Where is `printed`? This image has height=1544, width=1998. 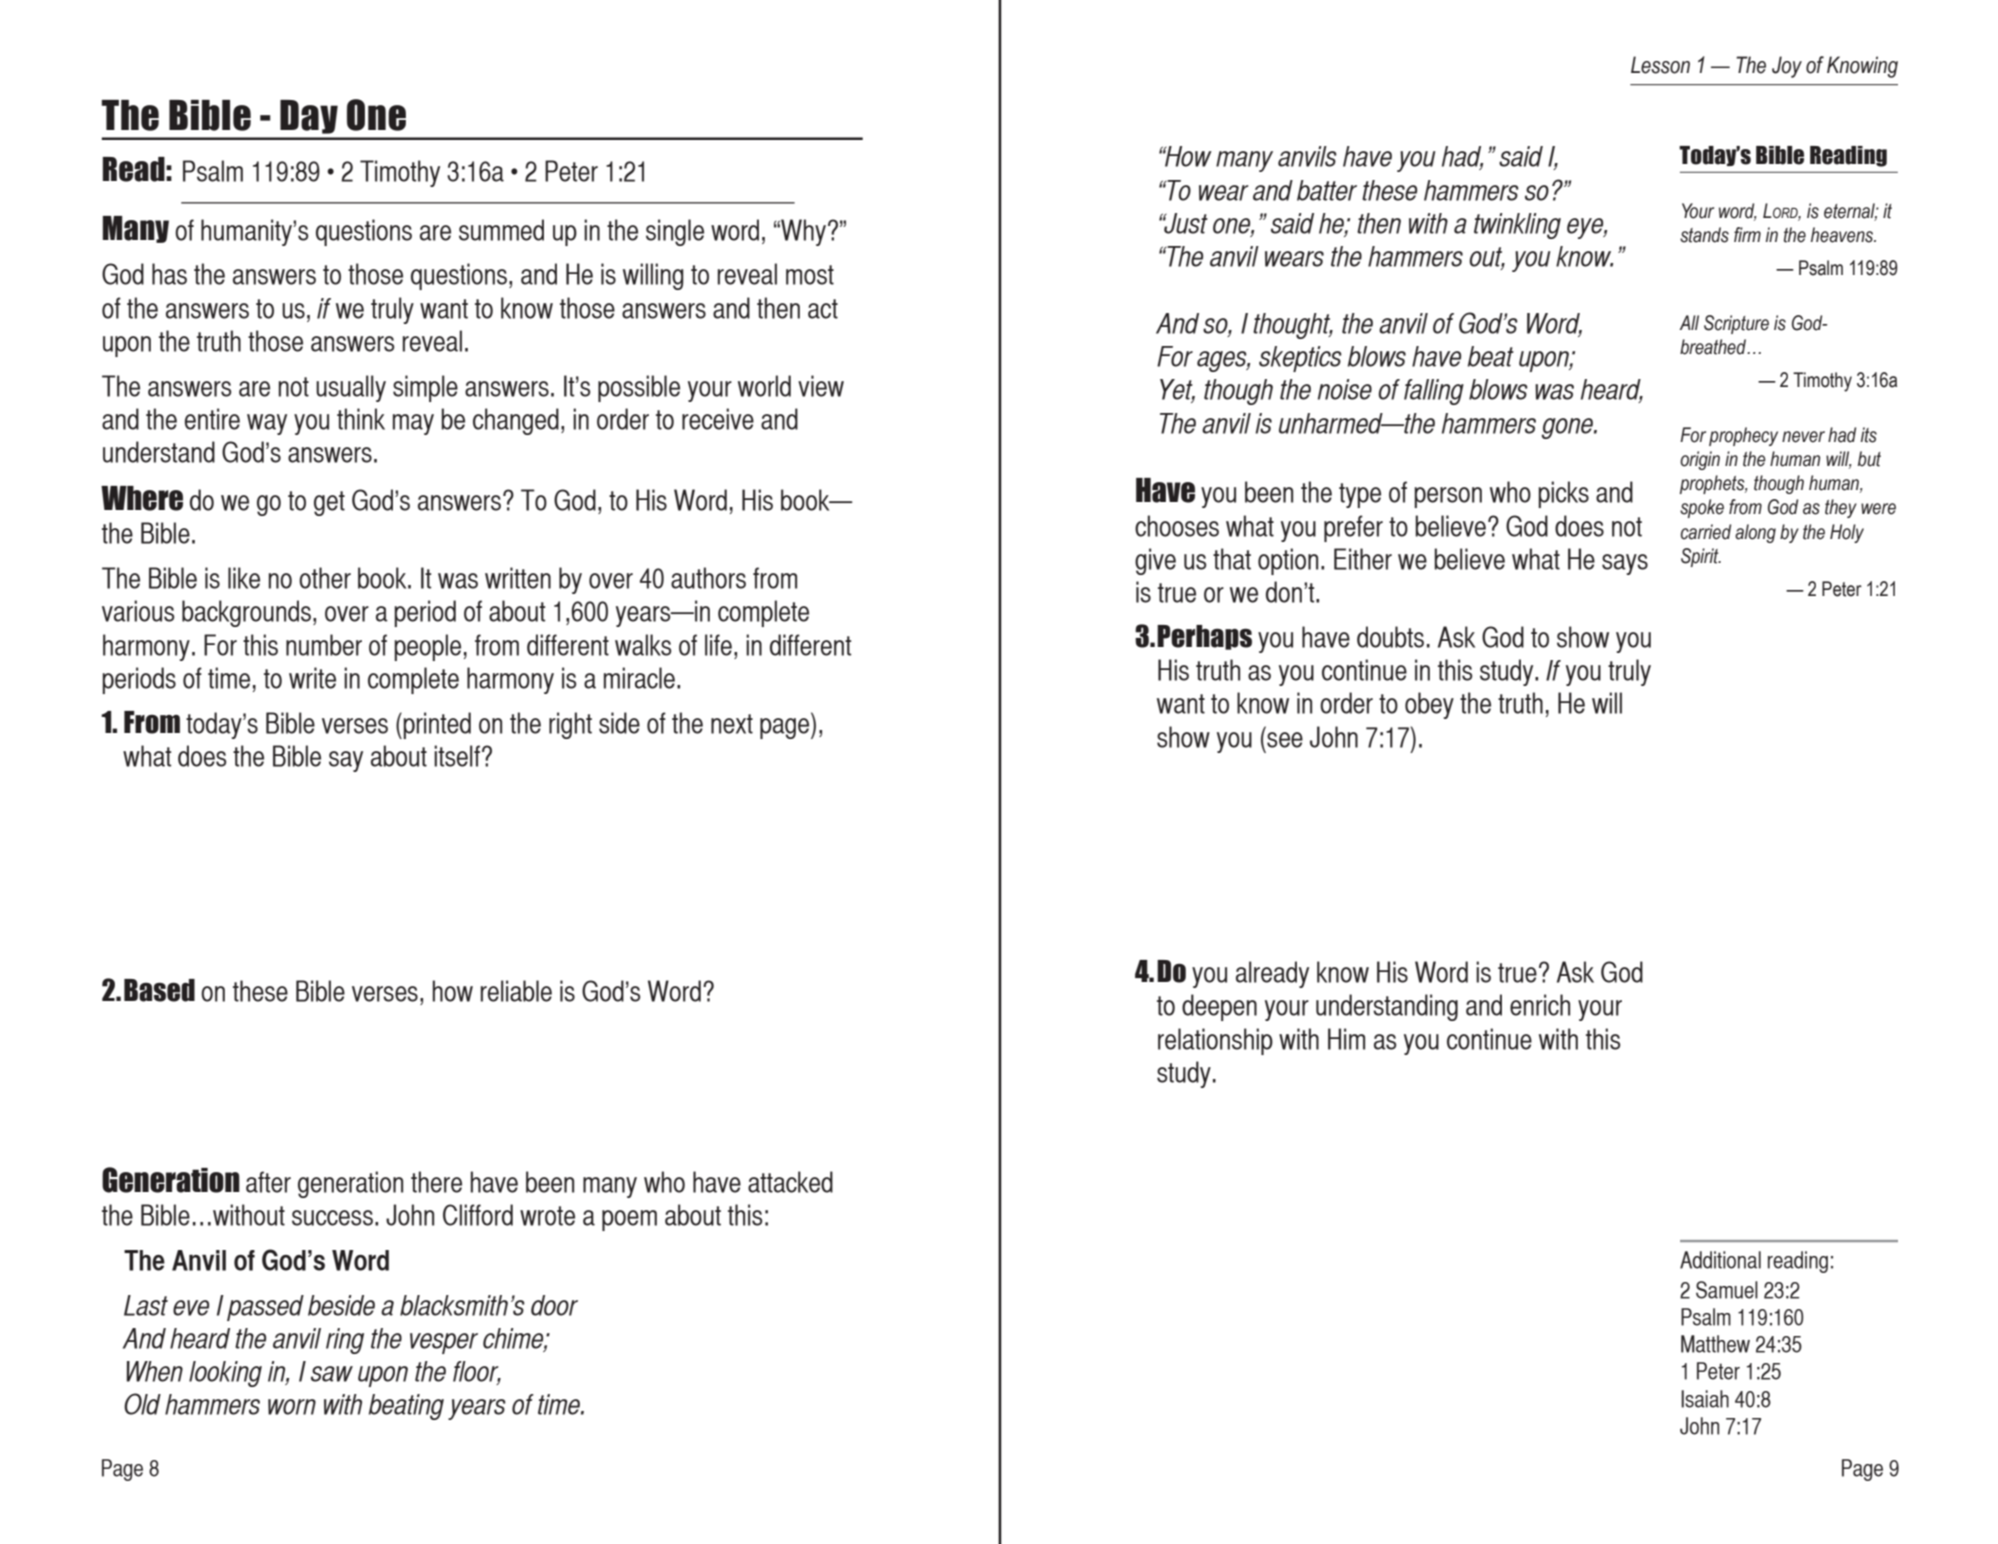 printed is located at coordinates (436, 725).
